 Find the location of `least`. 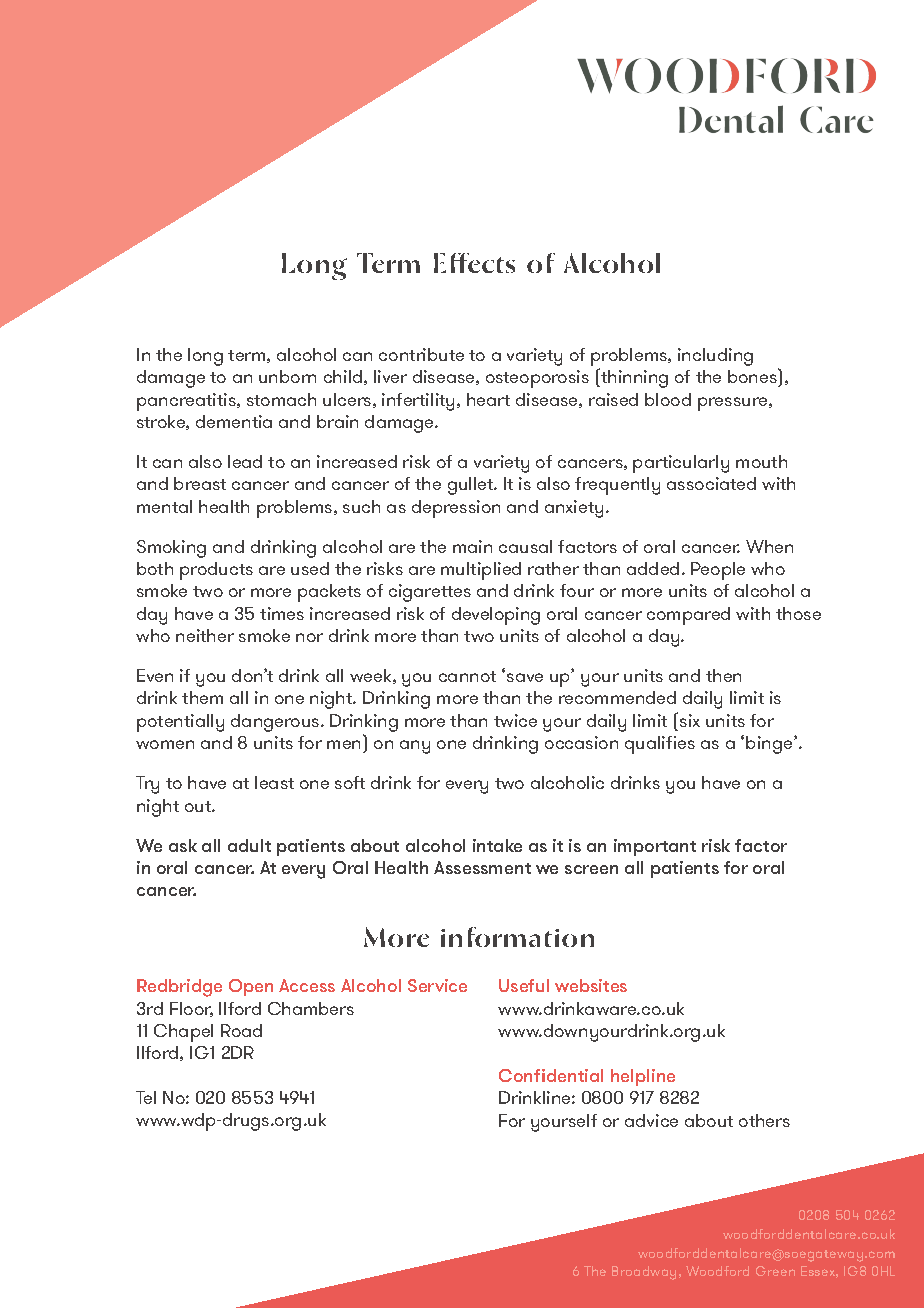

least is located at coordinates (274, 782).
